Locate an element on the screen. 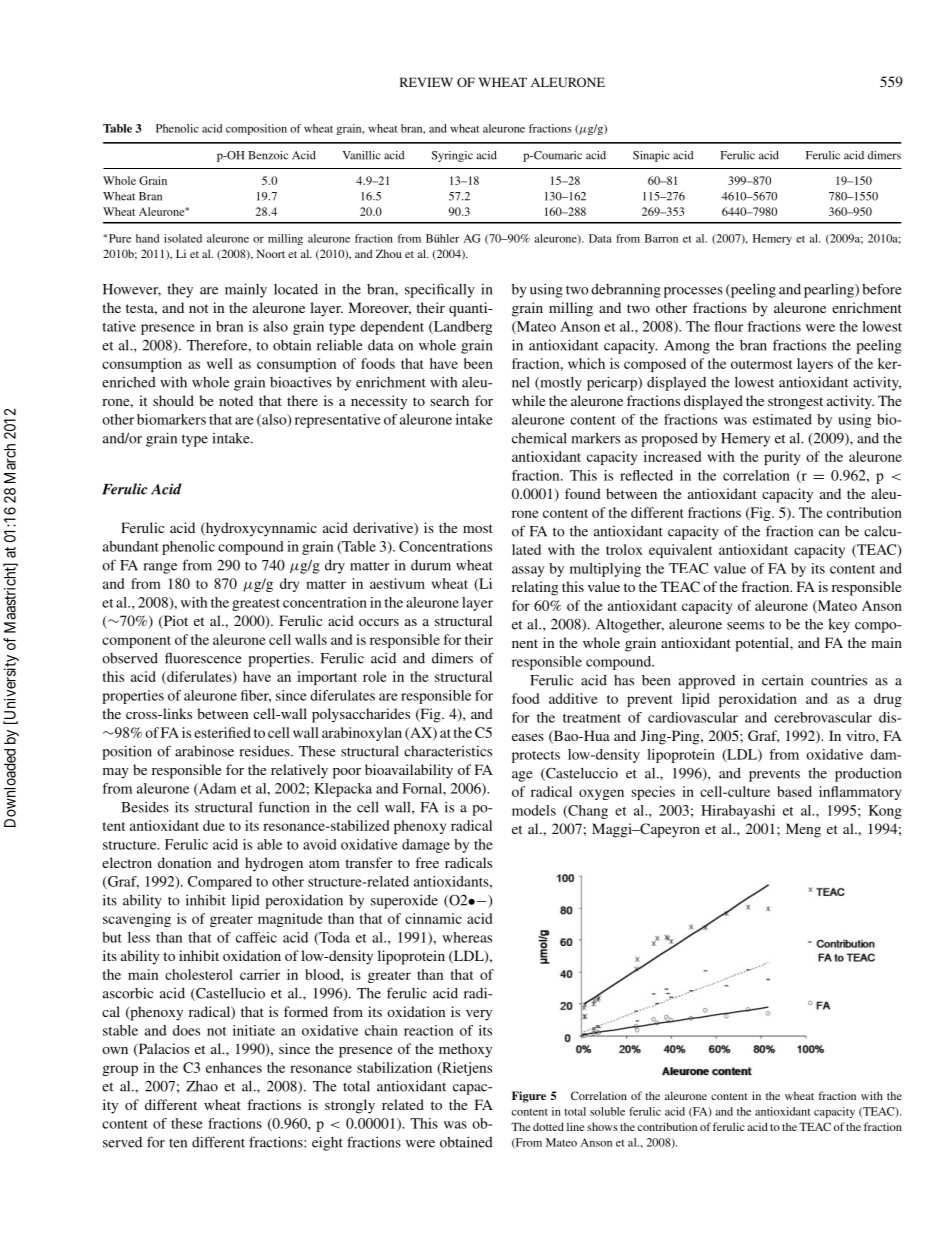  key is located at coordinates (839, 625).
